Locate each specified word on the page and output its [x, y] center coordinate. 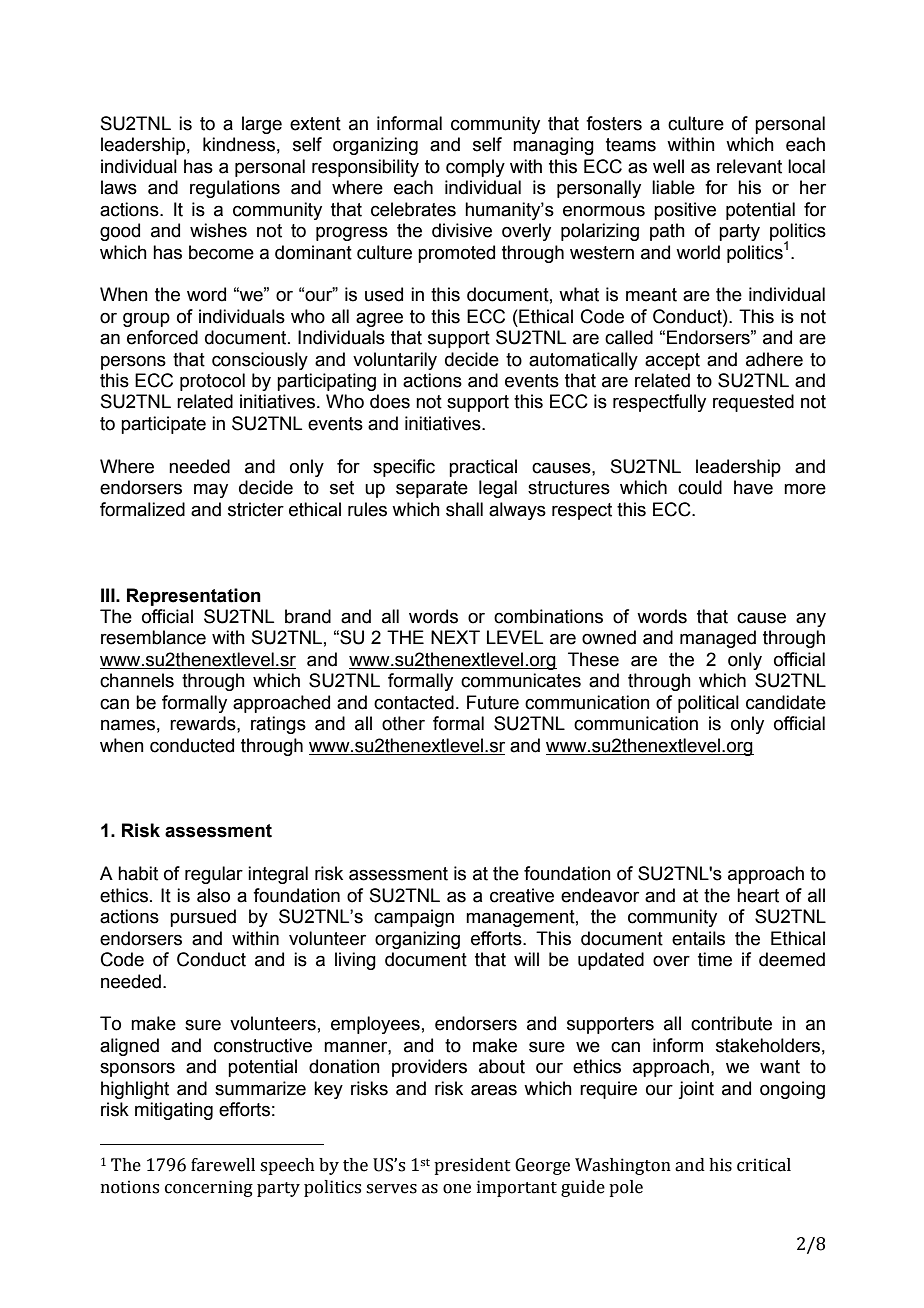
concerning [209, 1188]
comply [475, 168]
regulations [235, 189]
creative [522, 895]
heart [758, 895]
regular [214, 875]
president [472, 1166]
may [211, 490]
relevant [749, 166]
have [753, 487]
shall [464, 509]
